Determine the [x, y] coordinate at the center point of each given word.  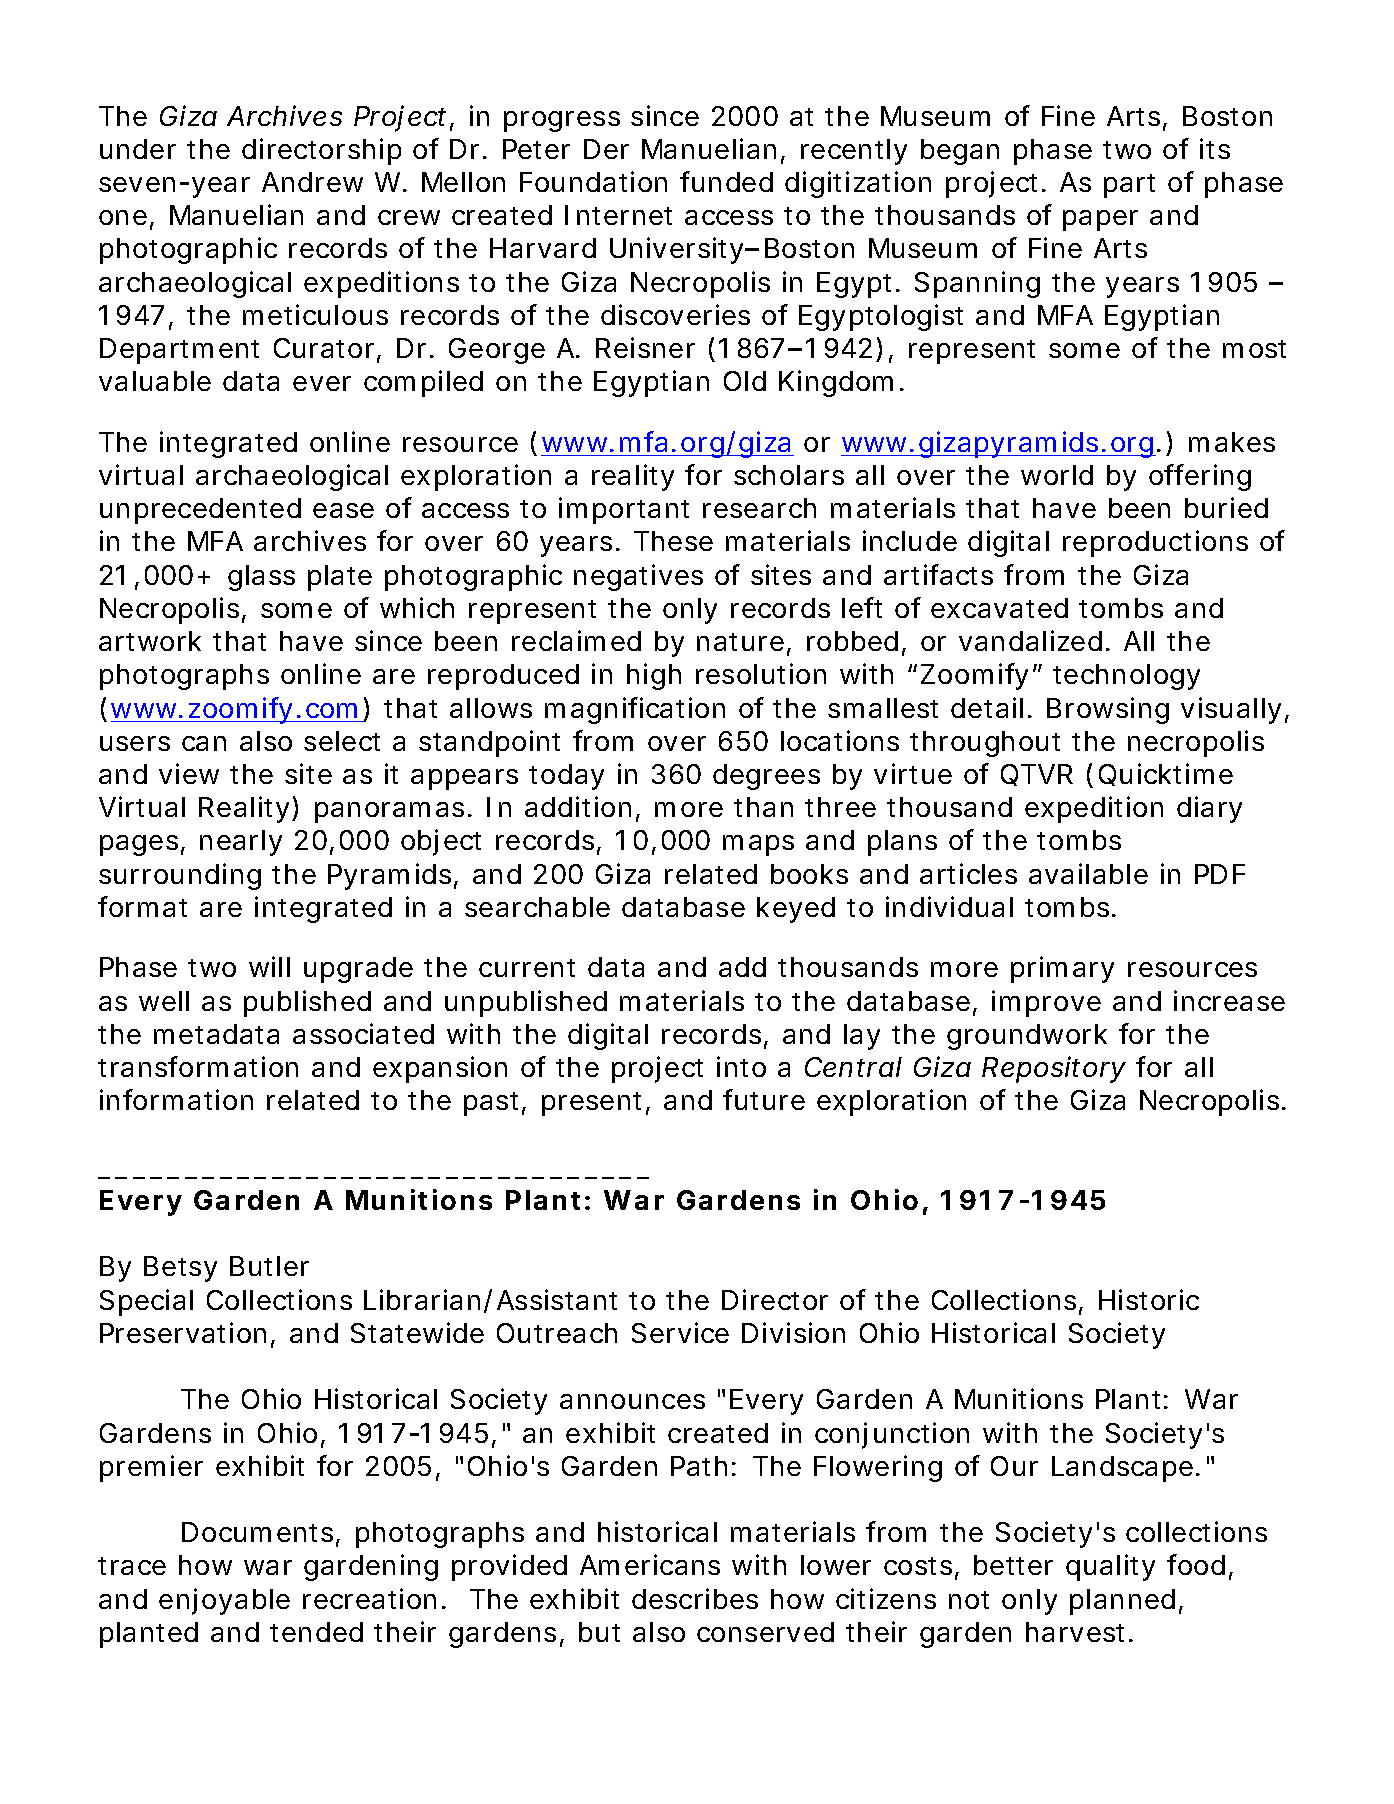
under [138, 149]
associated [363, 1033]
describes [695, 1598]
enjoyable [224, 1601]
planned [1122, 1602]
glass [261, 578]
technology [1126, 677]
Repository [1054, 1069]
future [764, 1099]
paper [1100, 220]
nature [742, 643]
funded [726, 181]
